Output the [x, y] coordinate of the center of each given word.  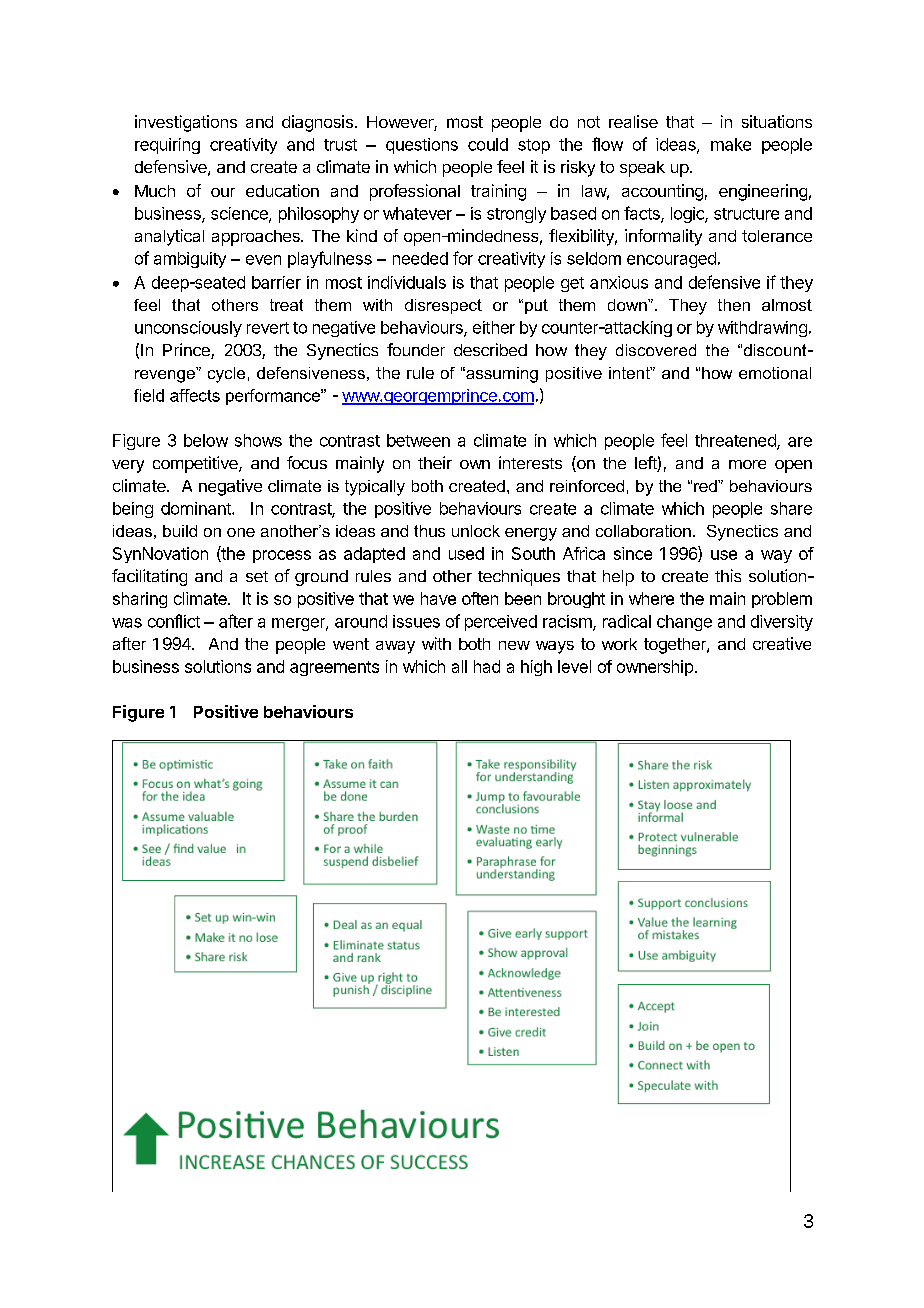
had [487, 666]
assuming [501, 375]
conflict [174, 621]
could [488, 144]
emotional [775, 373]
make [731, 144]
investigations [186, 123]
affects [195, 395]
